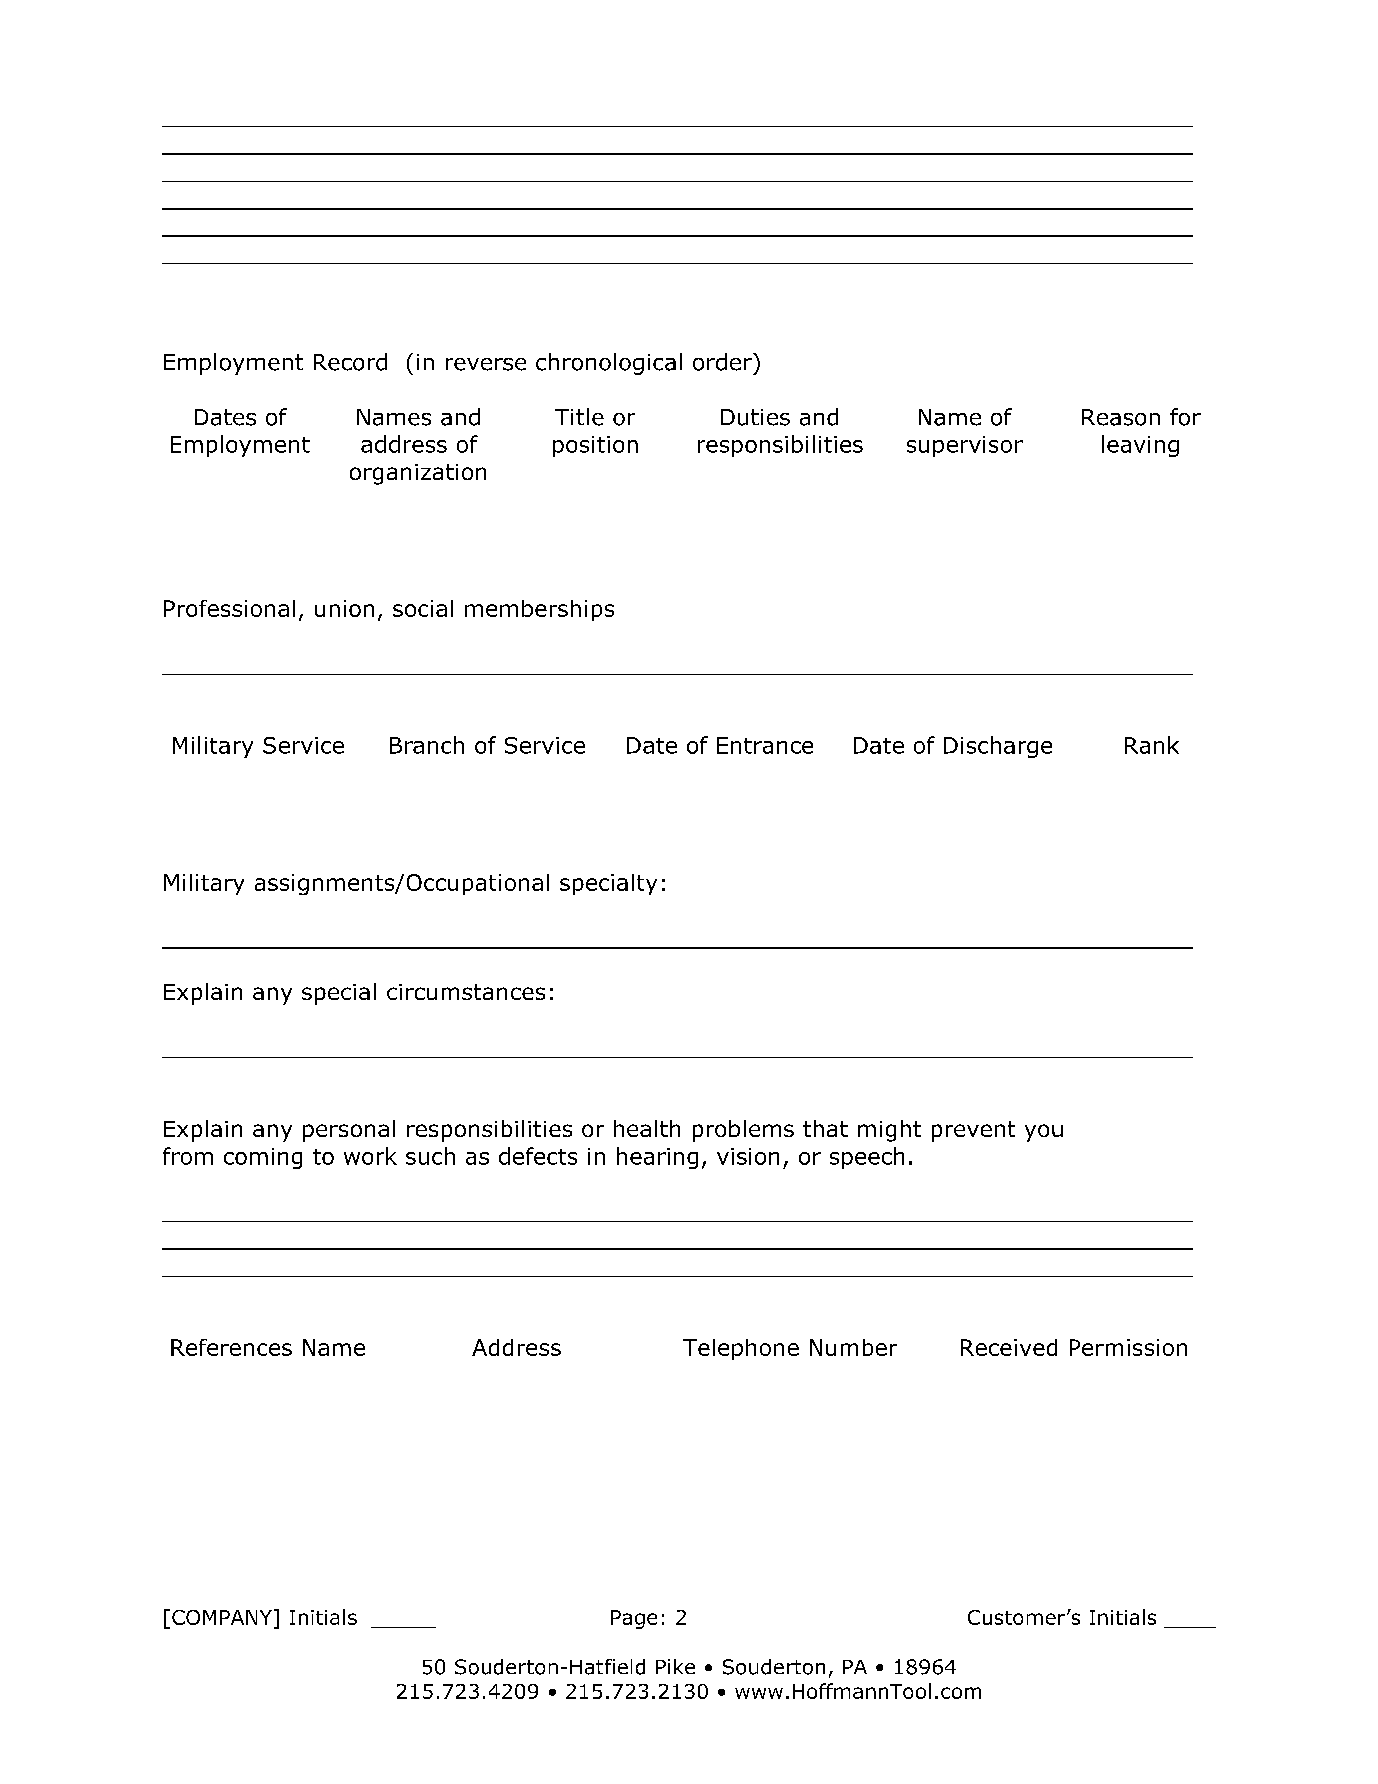  What do you see at coordinates (1121, 417) in the screenshot?
I see `Reason` at bounding box center [1121, 417].
